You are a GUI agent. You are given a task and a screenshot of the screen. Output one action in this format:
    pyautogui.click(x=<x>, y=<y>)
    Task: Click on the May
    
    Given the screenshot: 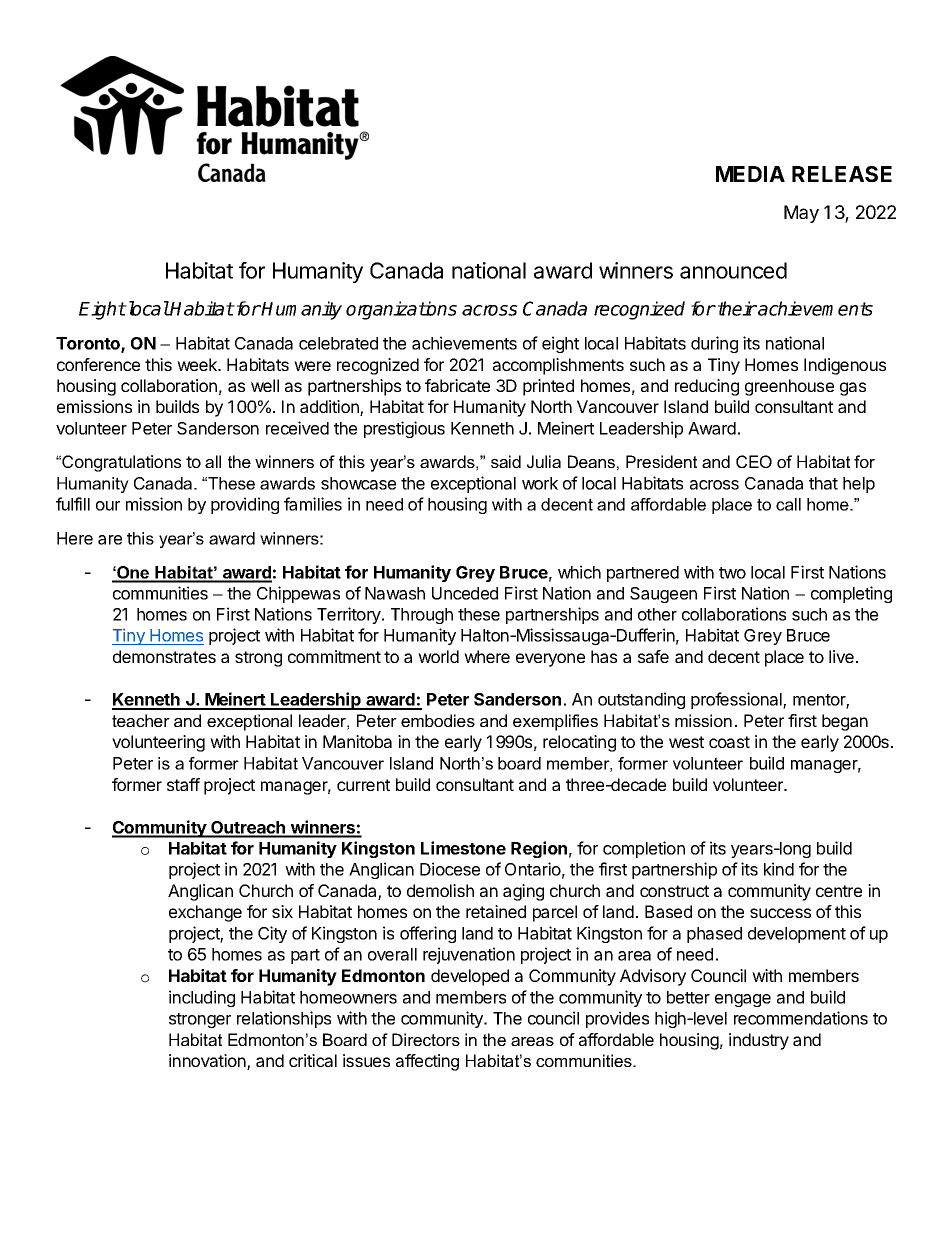 What is the action you would take?
    pyautogui.click(x=801, y=214)
